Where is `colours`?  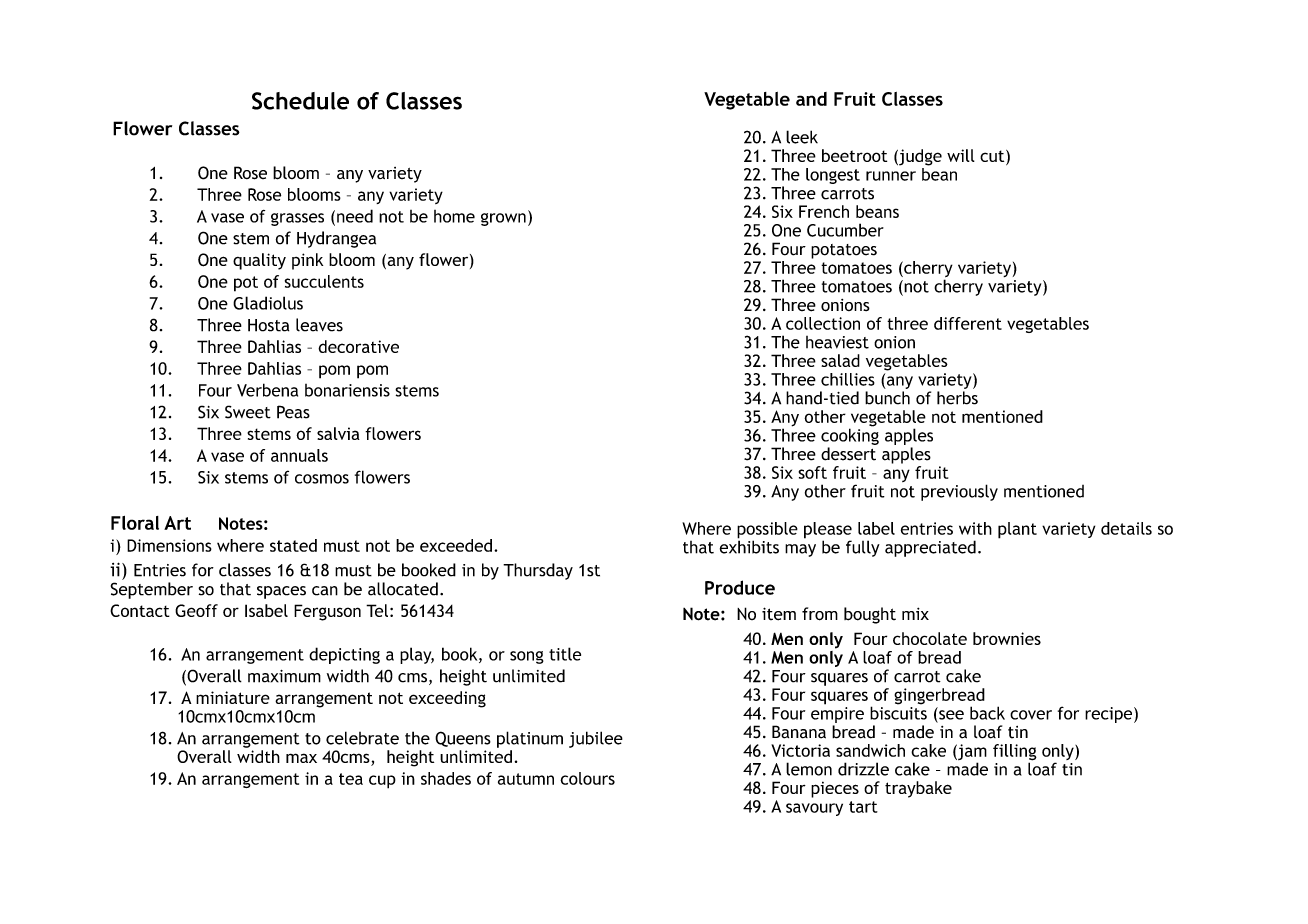 colours is located at coordinates (587, 778).
